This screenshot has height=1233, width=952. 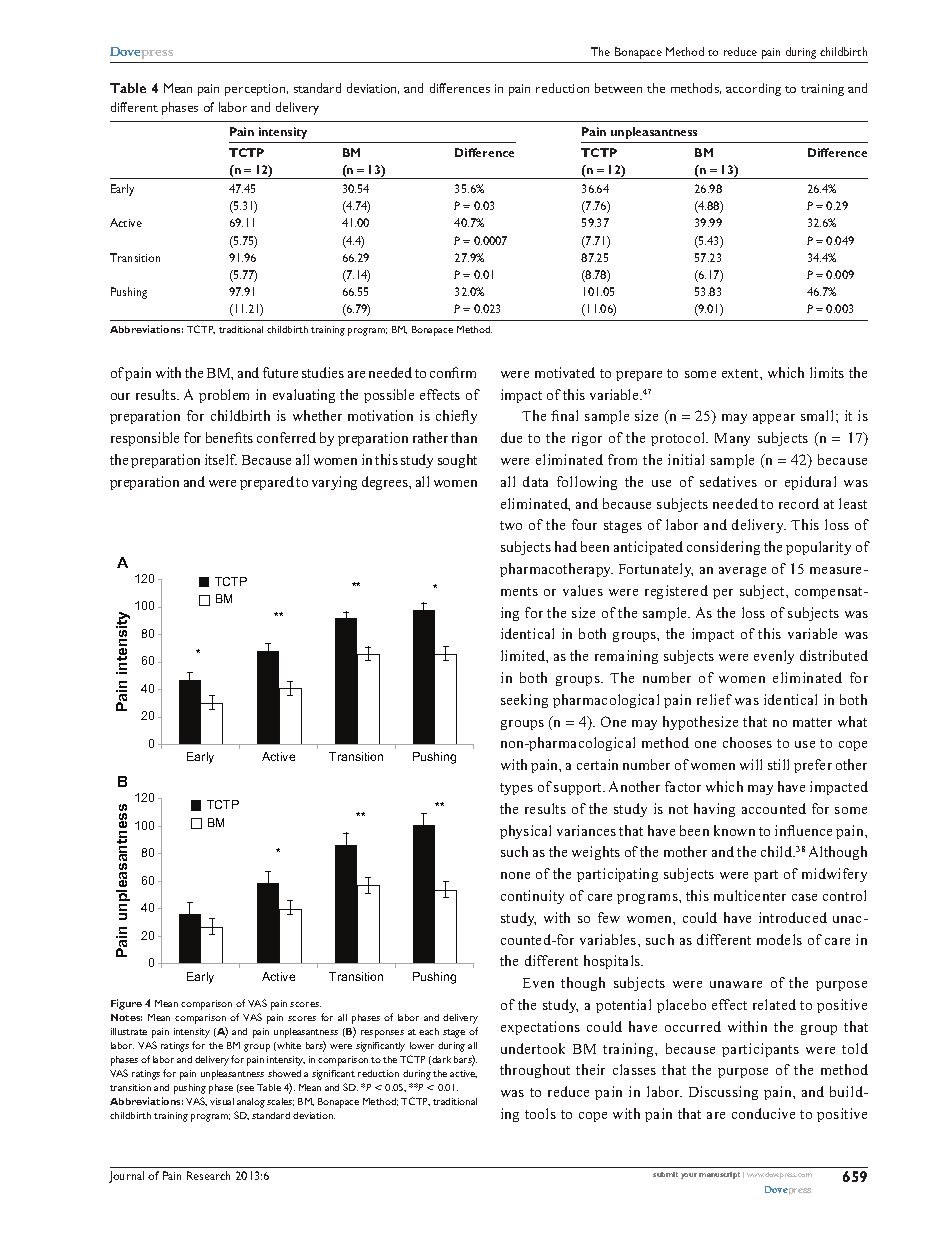 I want to click on future, so click(x=280, y=372).
